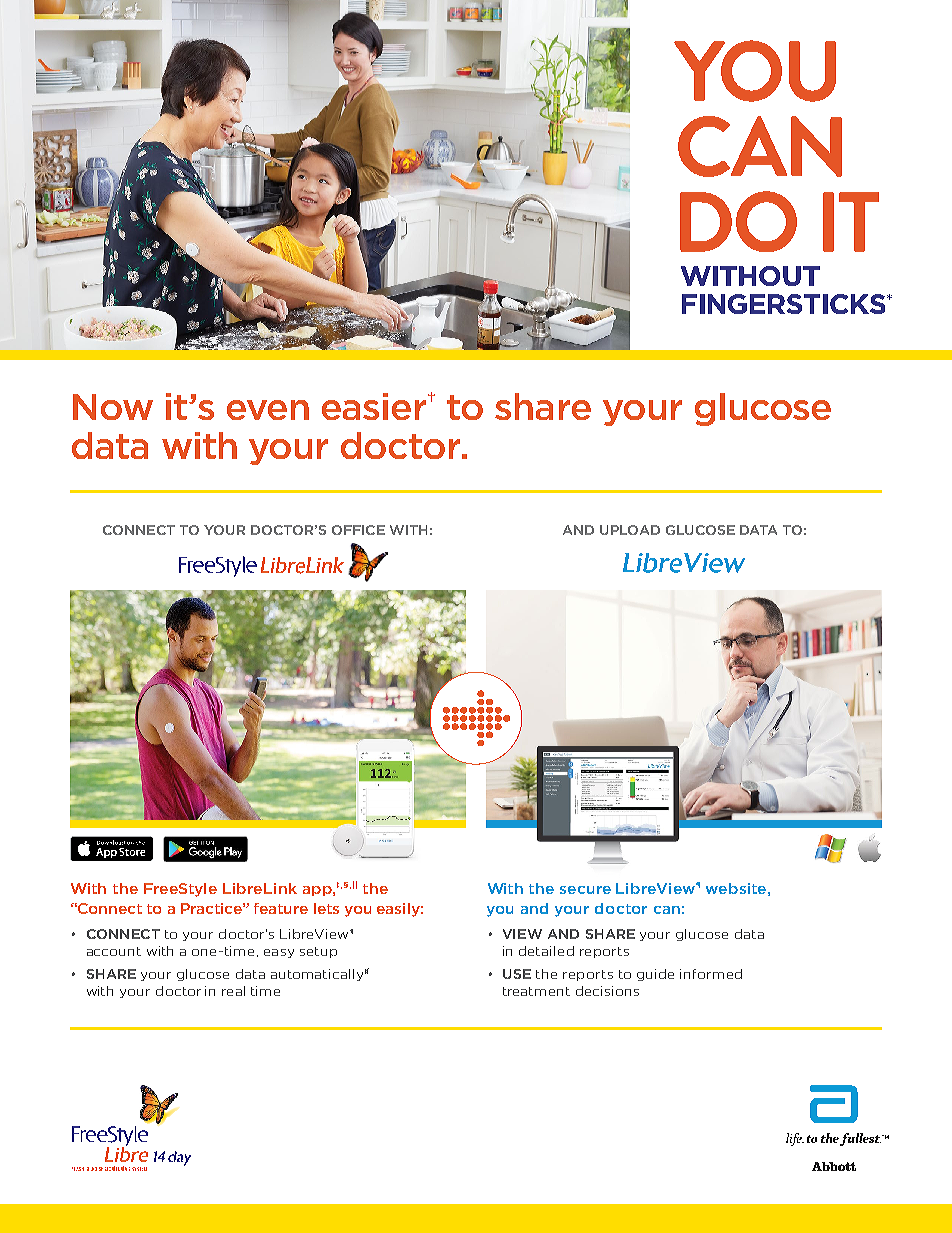 This document has height=1233, width=952. I want to click on guide, so click(655, 975).
